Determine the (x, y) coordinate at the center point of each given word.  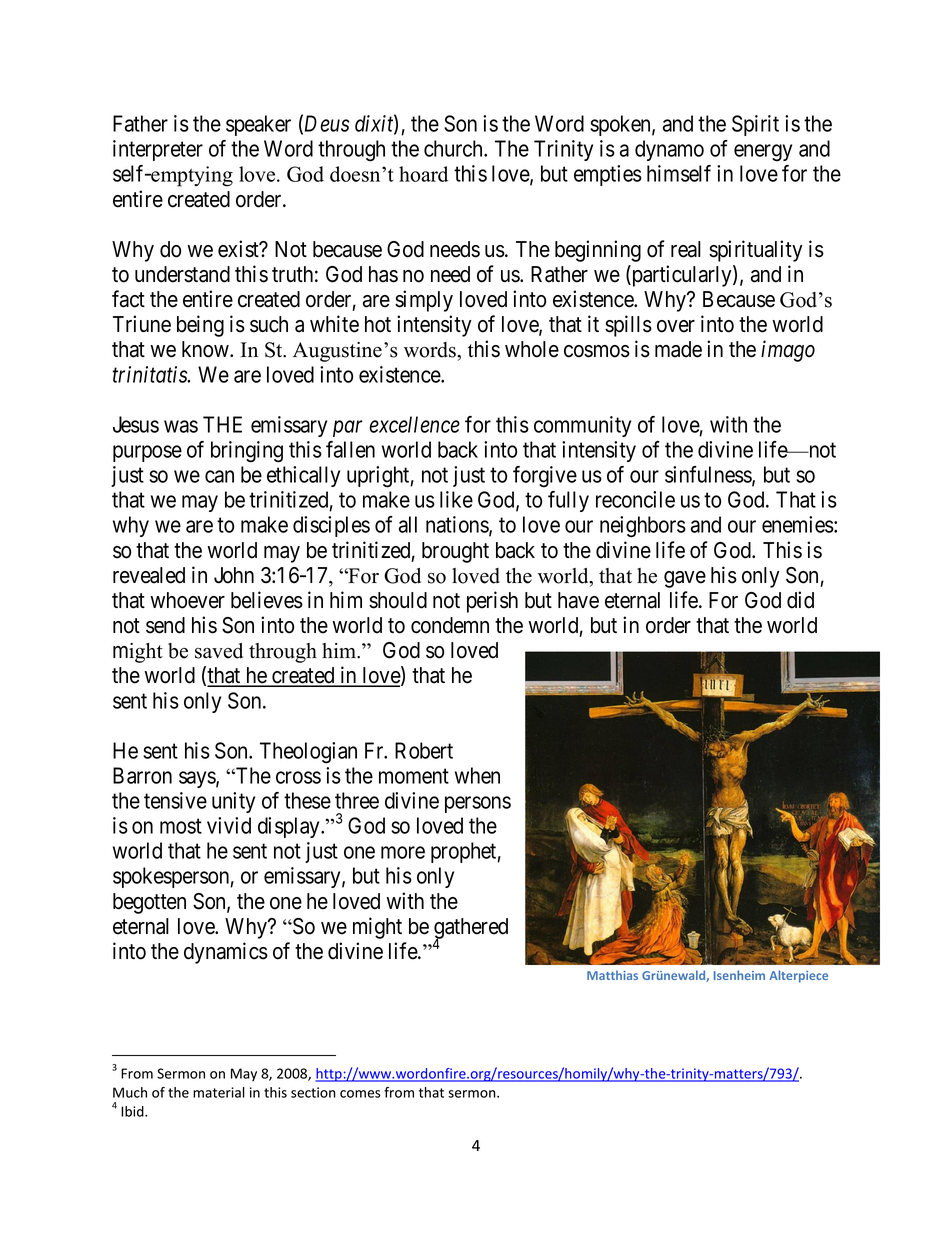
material (219, 1092)
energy (763, 153)
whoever (187, 600)
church (454, 148)
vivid (229, 825)
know (206, 349)
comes (360, 1094)
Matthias (612, 975)
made (678, 349)
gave (685, 579)
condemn (450, 625)
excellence (415, 424)
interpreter (158, 150)
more (403, 852)
